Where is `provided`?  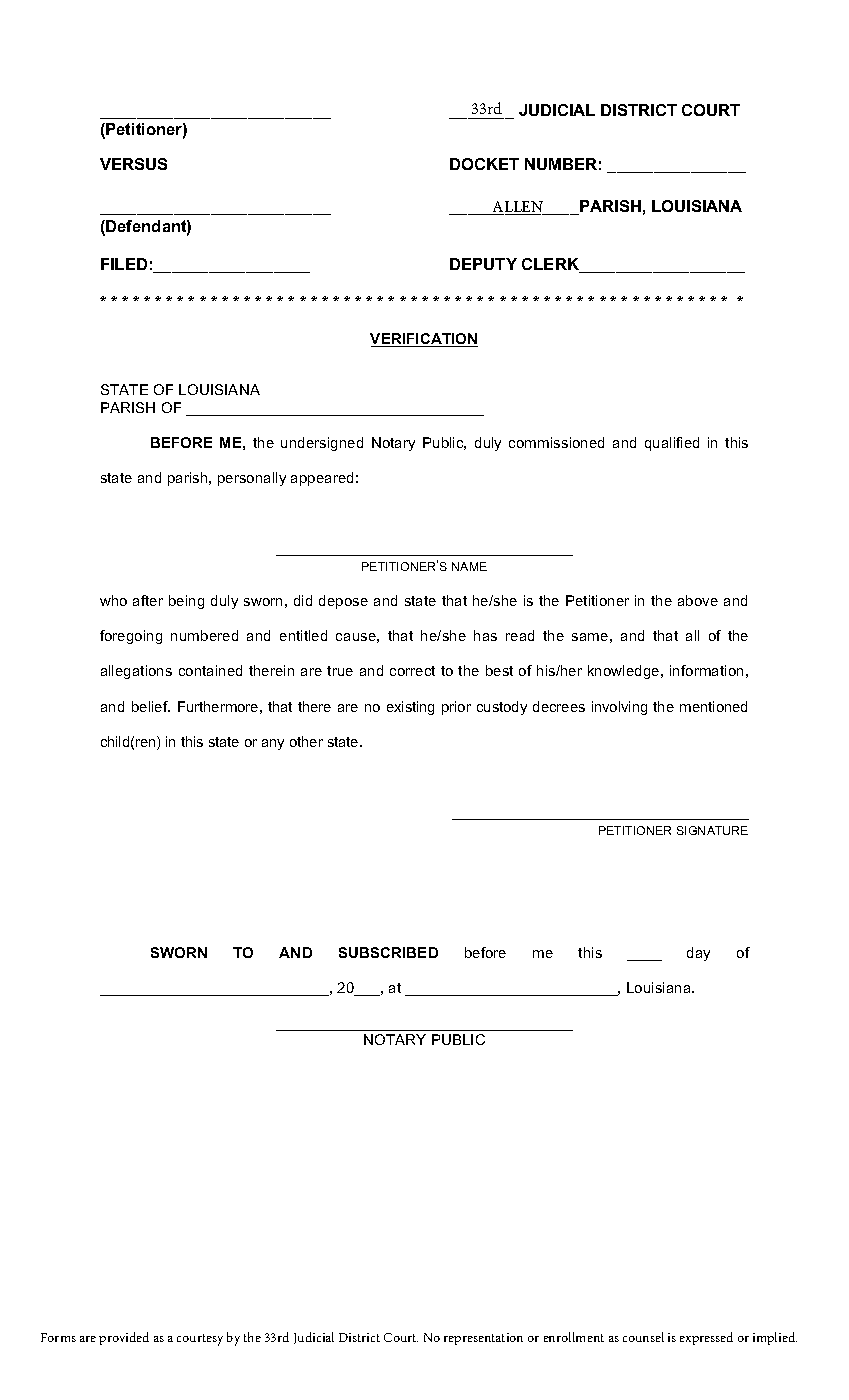
provided is located at coordinates (124, 1338).
